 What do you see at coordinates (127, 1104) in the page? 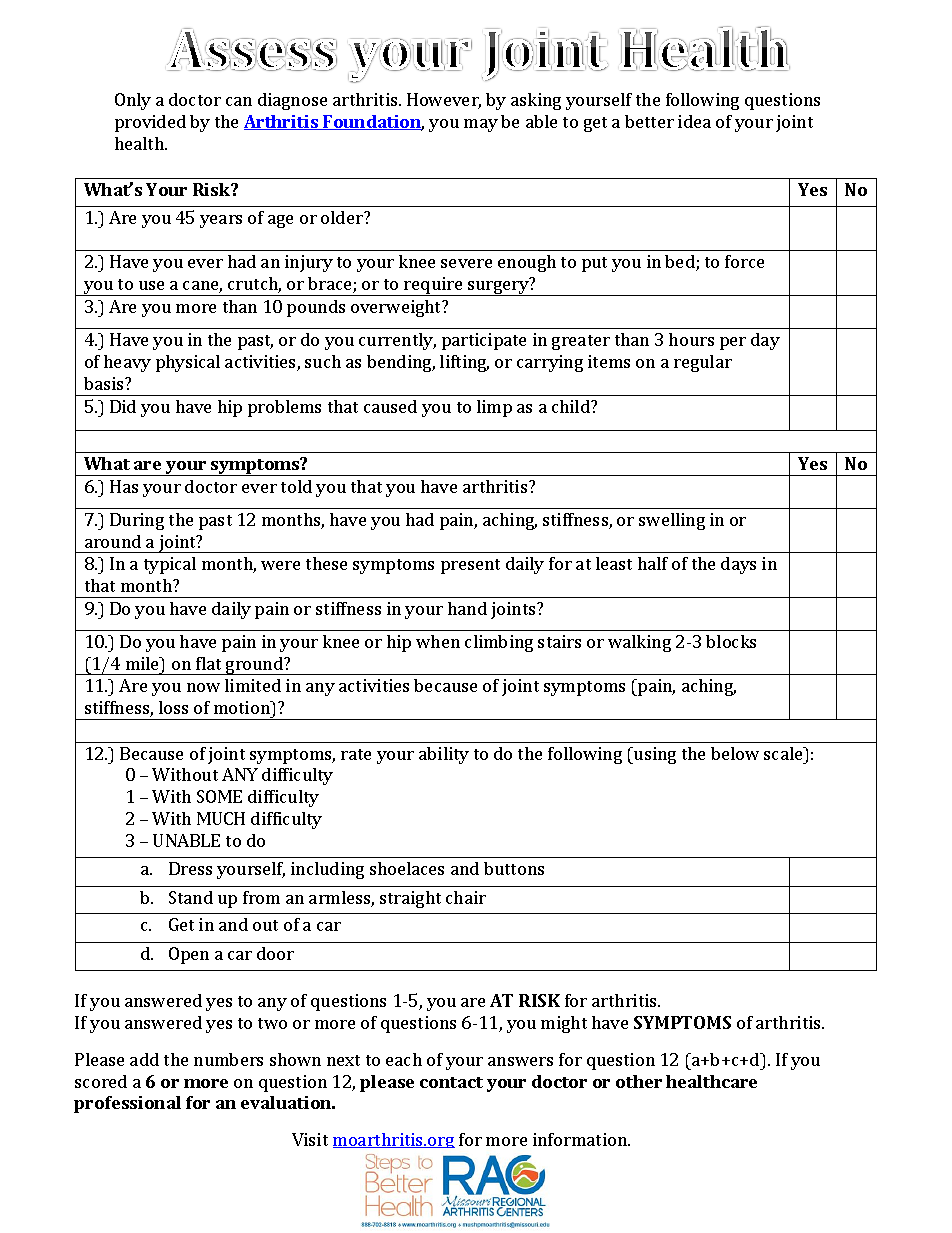
I see `professional` at bounding box center [127, 1104].
